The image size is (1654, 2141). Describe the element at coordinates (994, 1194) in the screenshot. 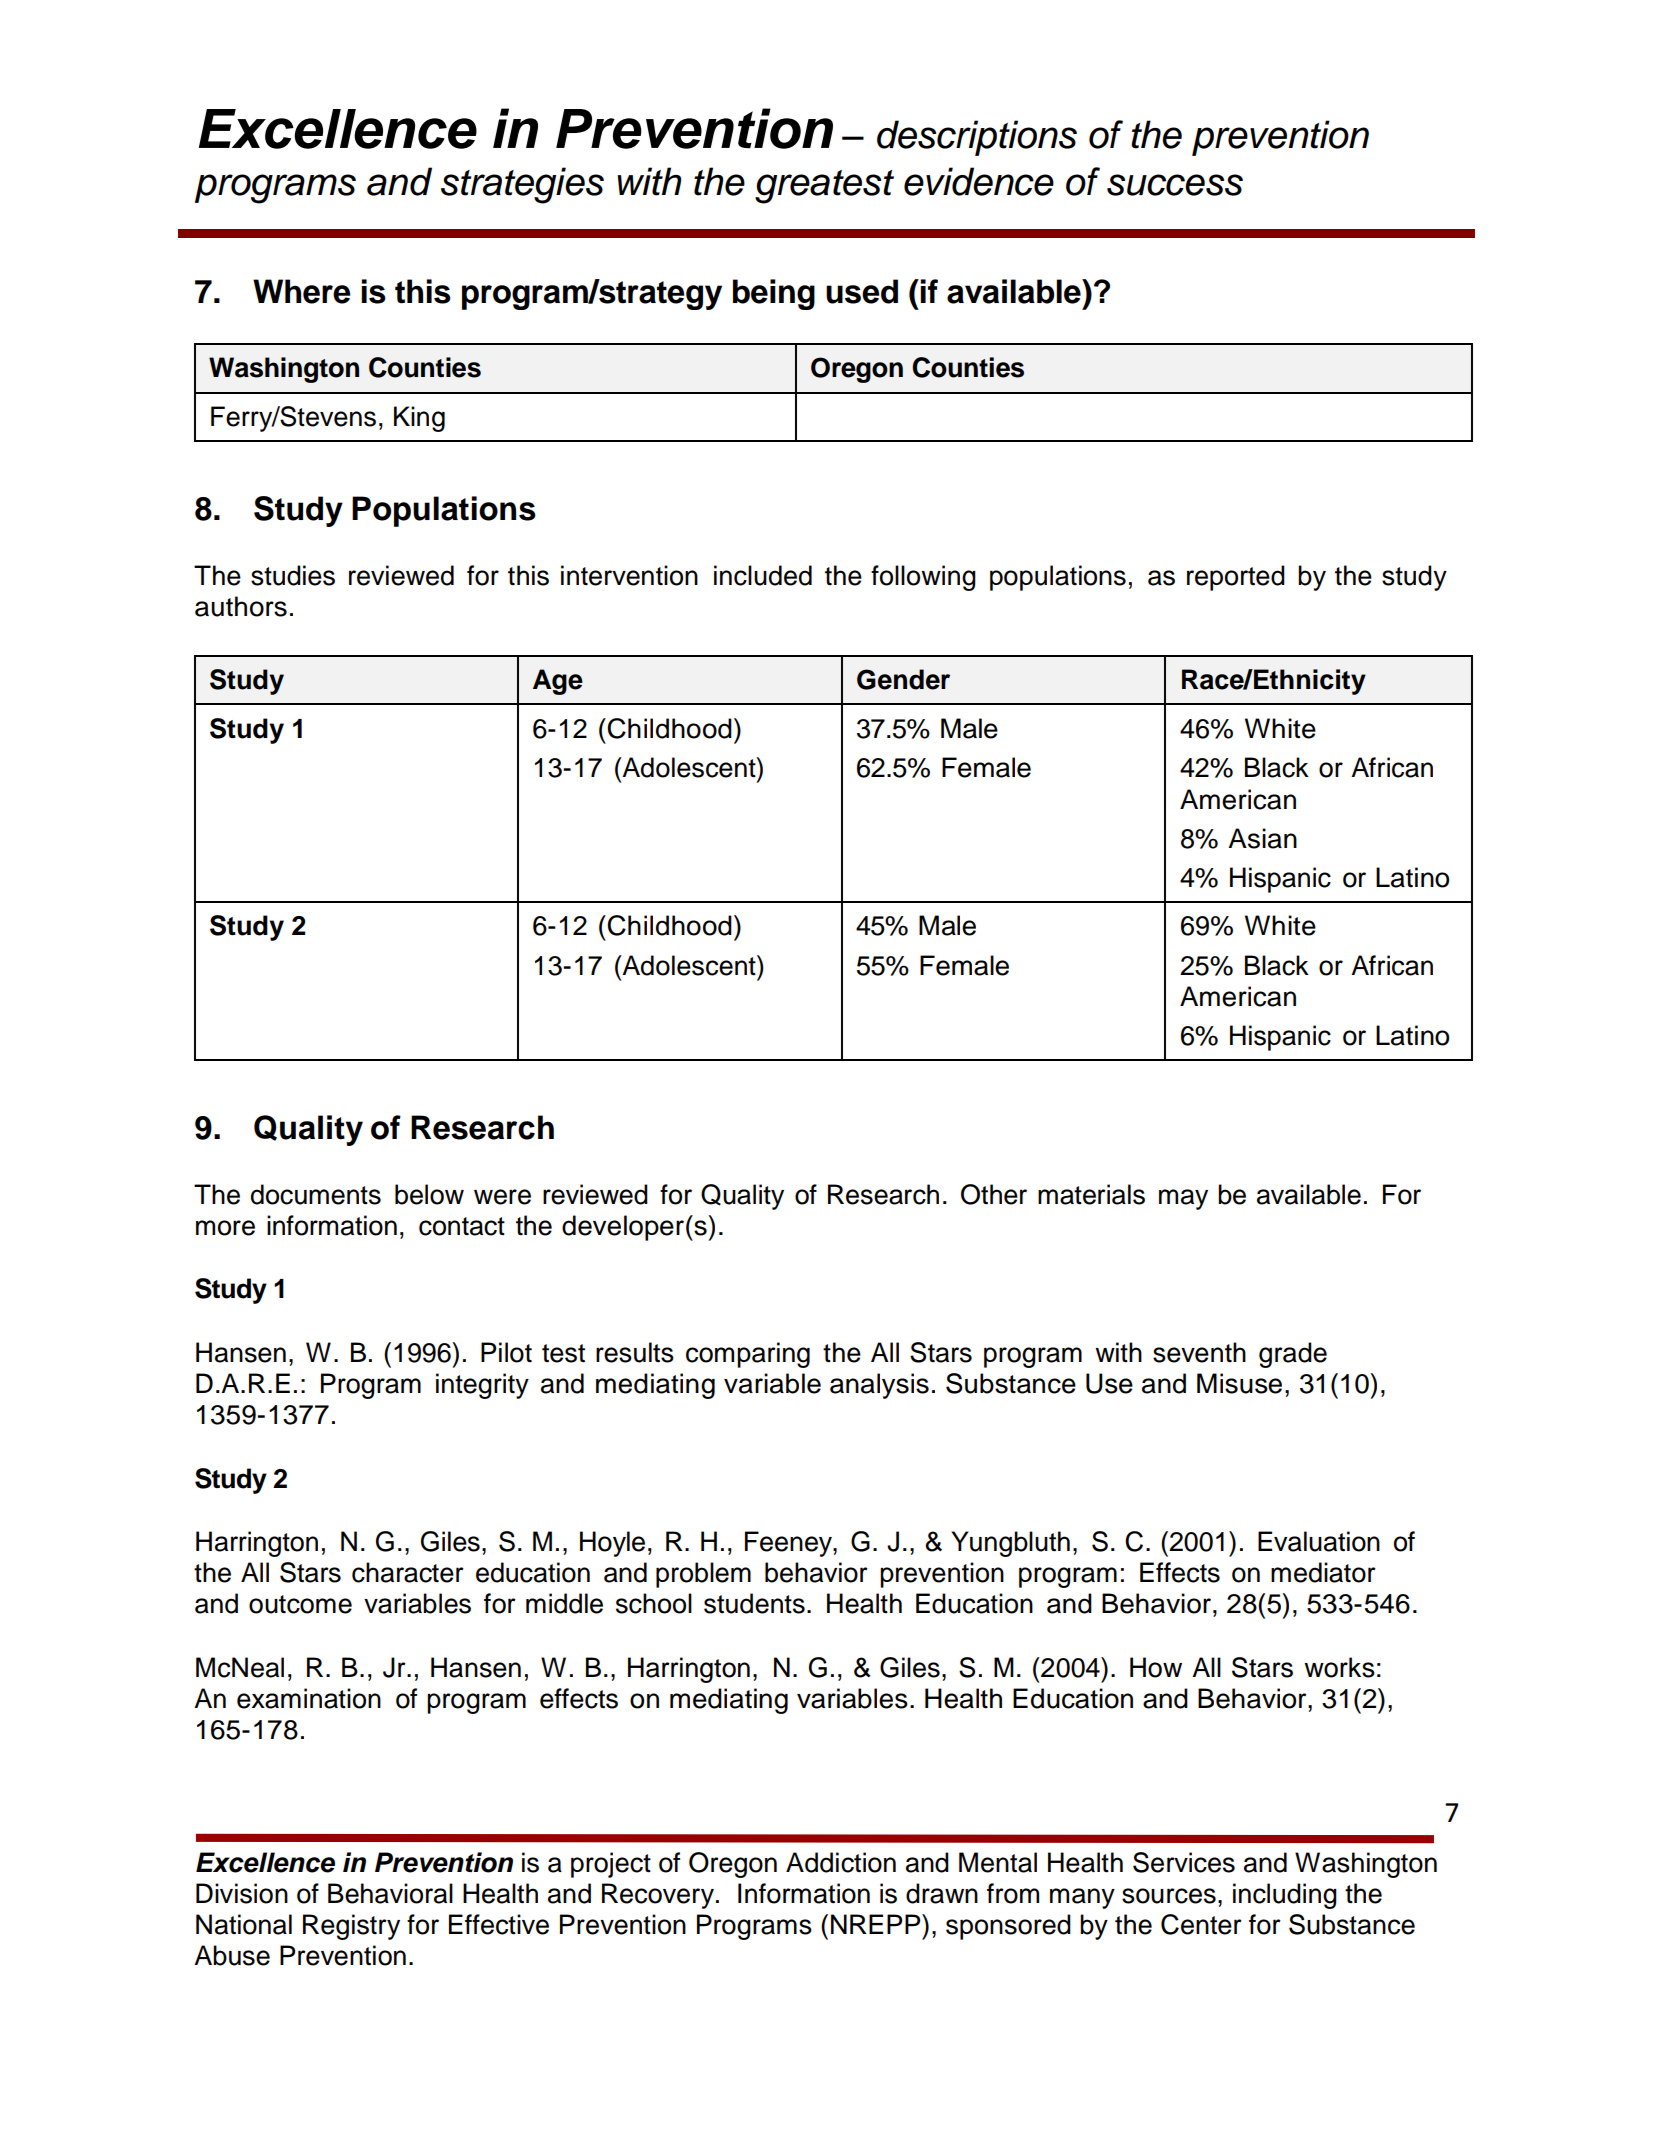

I see `Other` at that location.
